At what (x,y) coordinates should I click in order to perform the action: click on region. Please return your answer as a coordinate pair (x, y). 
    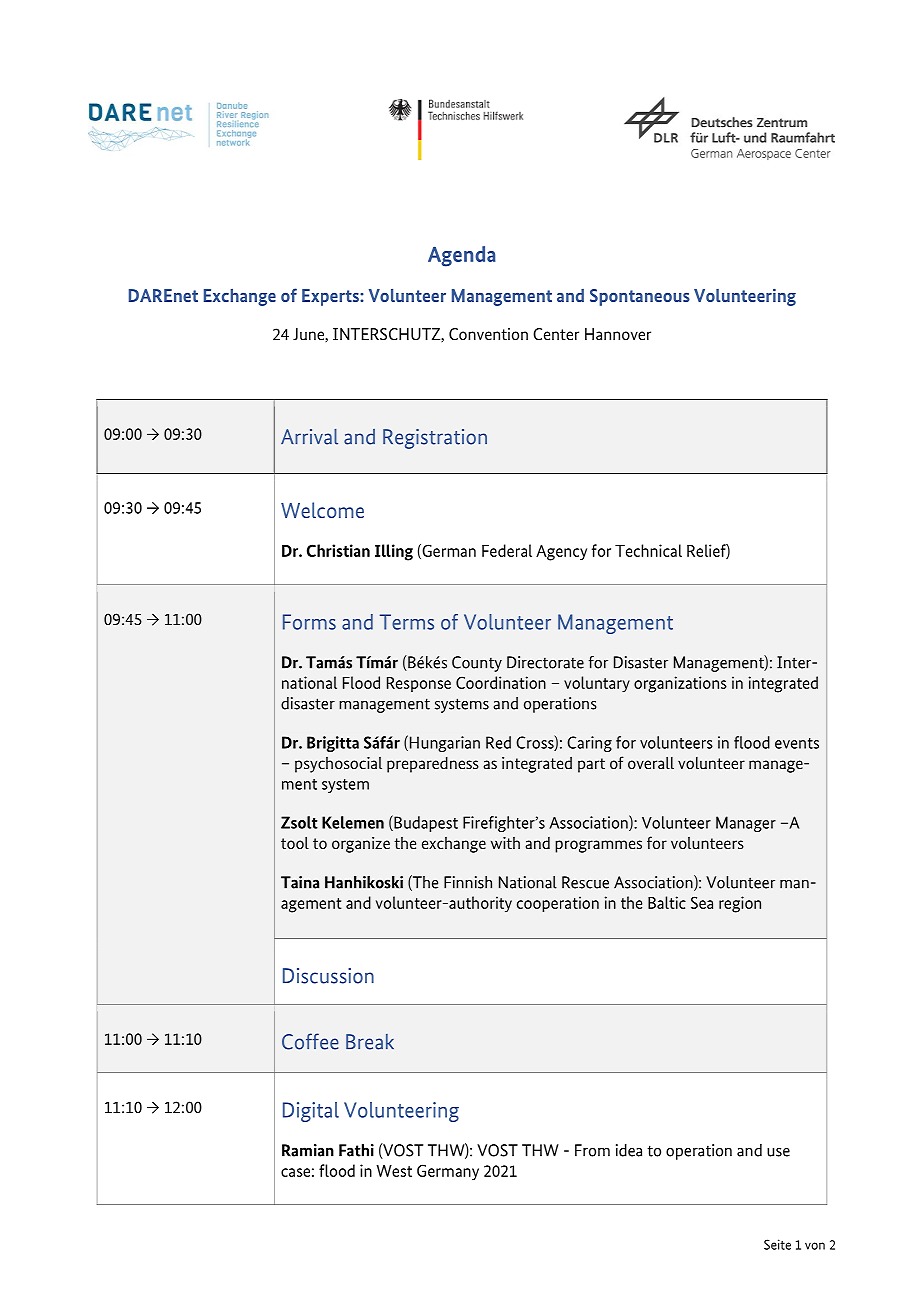
    Looking at the image, I should click on (740, 904).
